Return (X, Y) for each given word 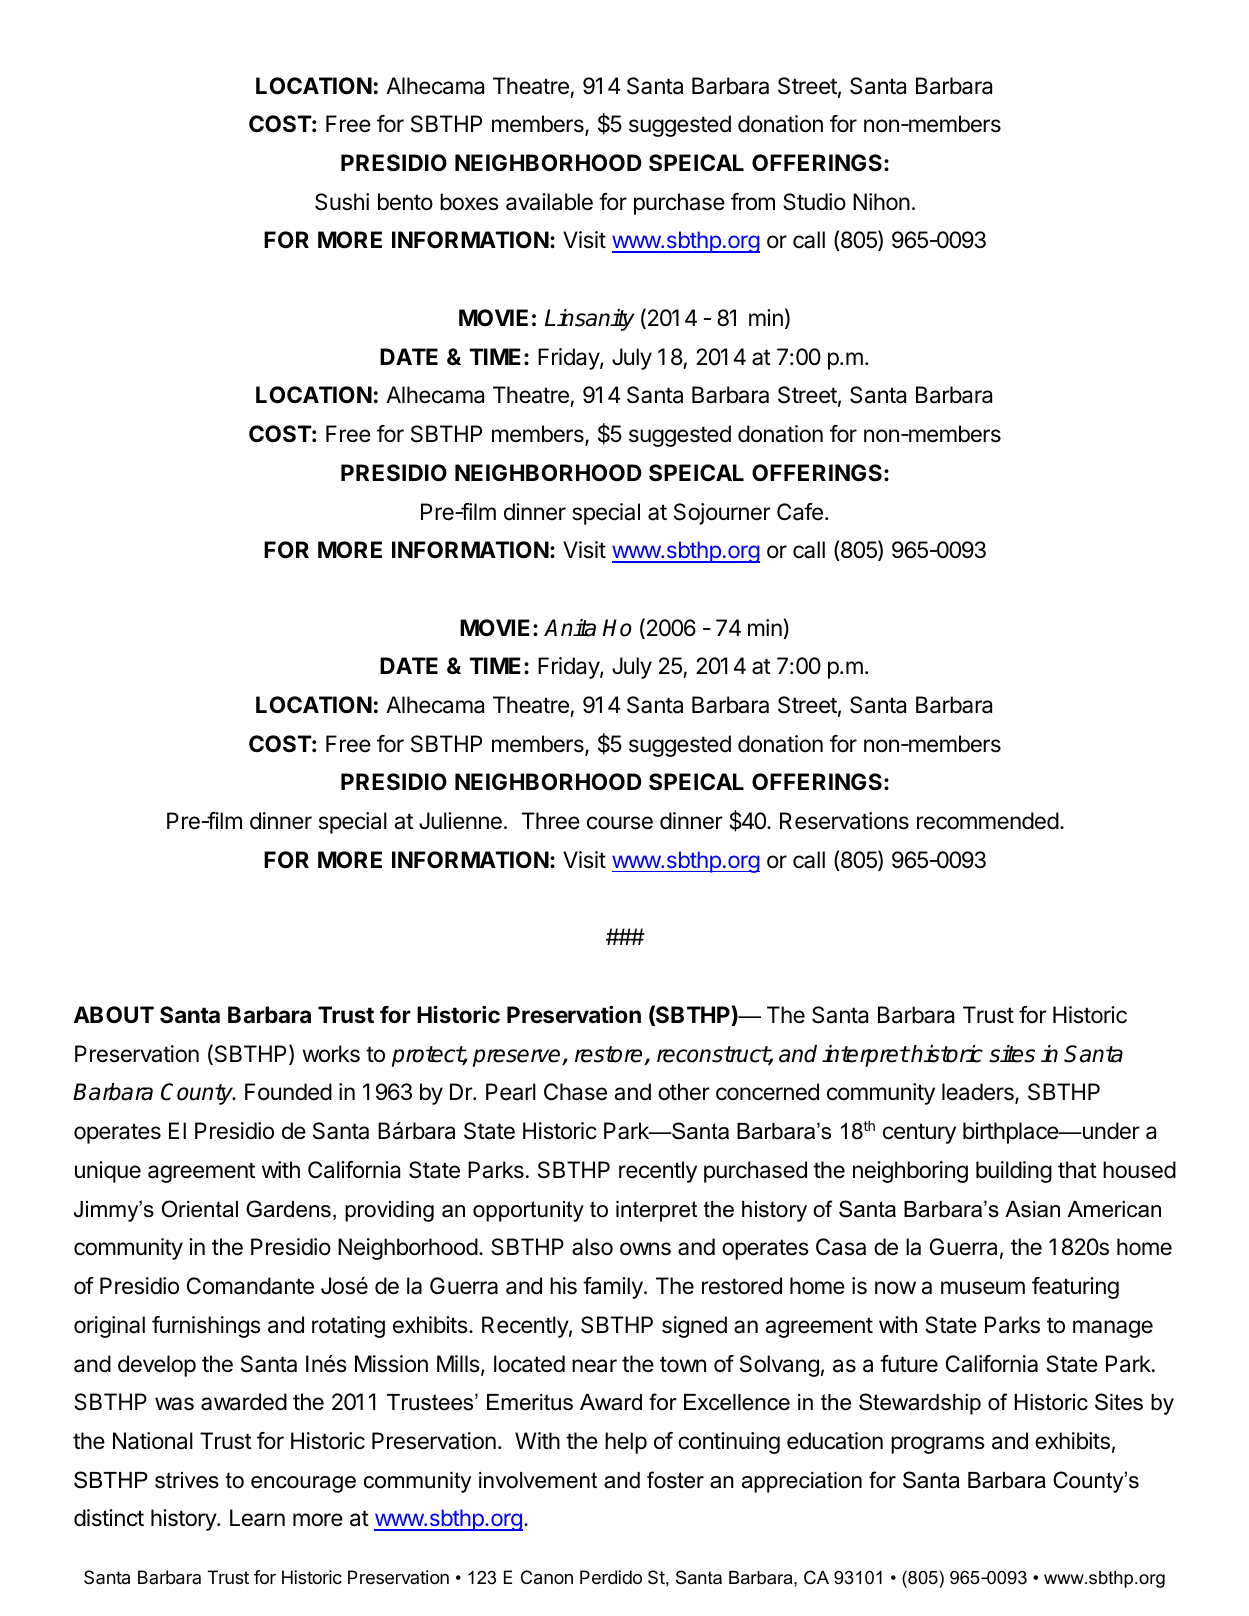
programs (938, 1445)
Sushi (342, 202)
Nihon (881, 201)
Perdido (611, 1577)
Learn (257, 1518)
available (549, 202)
